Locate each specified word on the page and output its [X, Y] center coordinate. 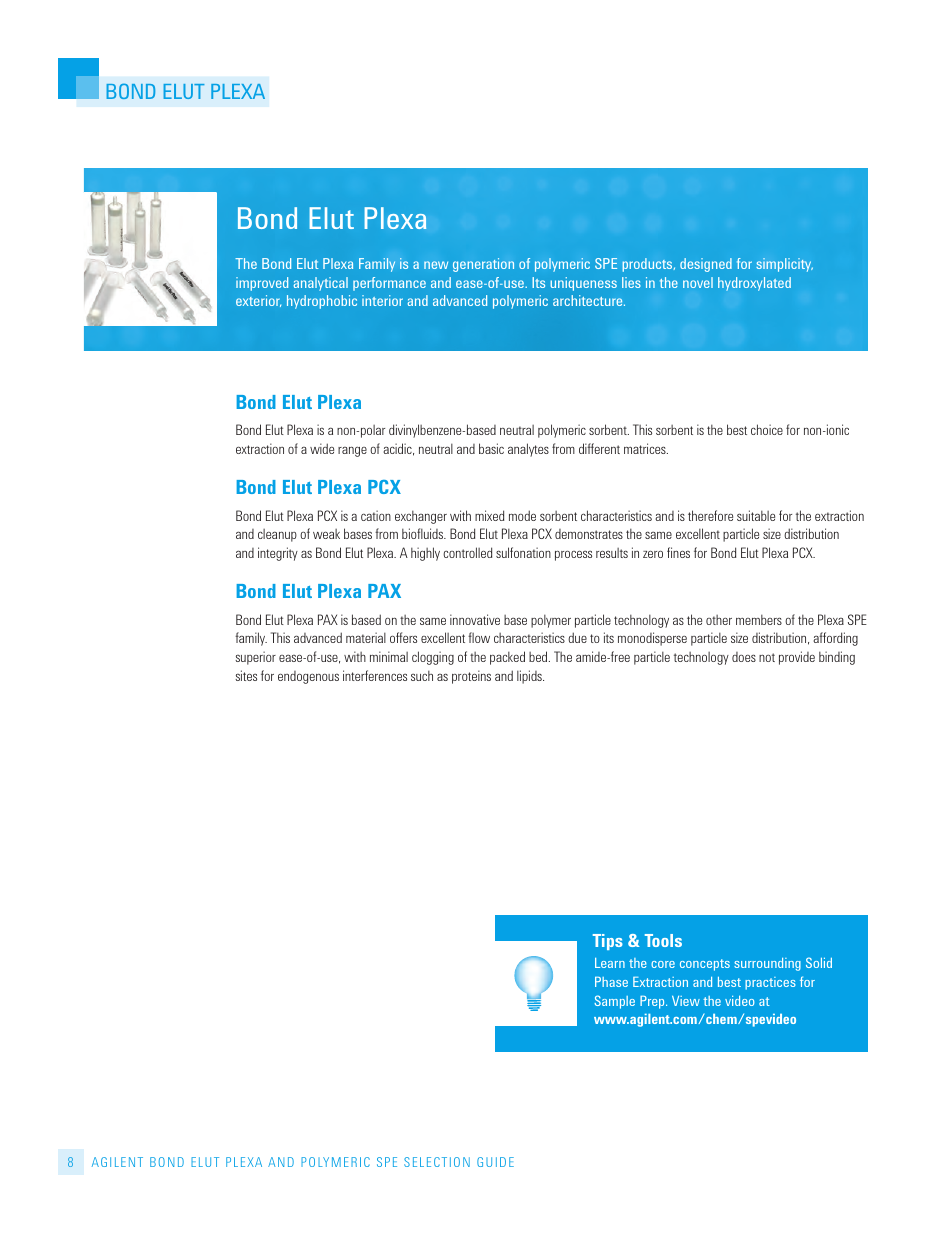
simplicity [784, 265]
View [686, 1001]
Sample [614, 1002]
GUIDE [495, 1162]
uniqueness [583, 284]
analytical [321, 284]
